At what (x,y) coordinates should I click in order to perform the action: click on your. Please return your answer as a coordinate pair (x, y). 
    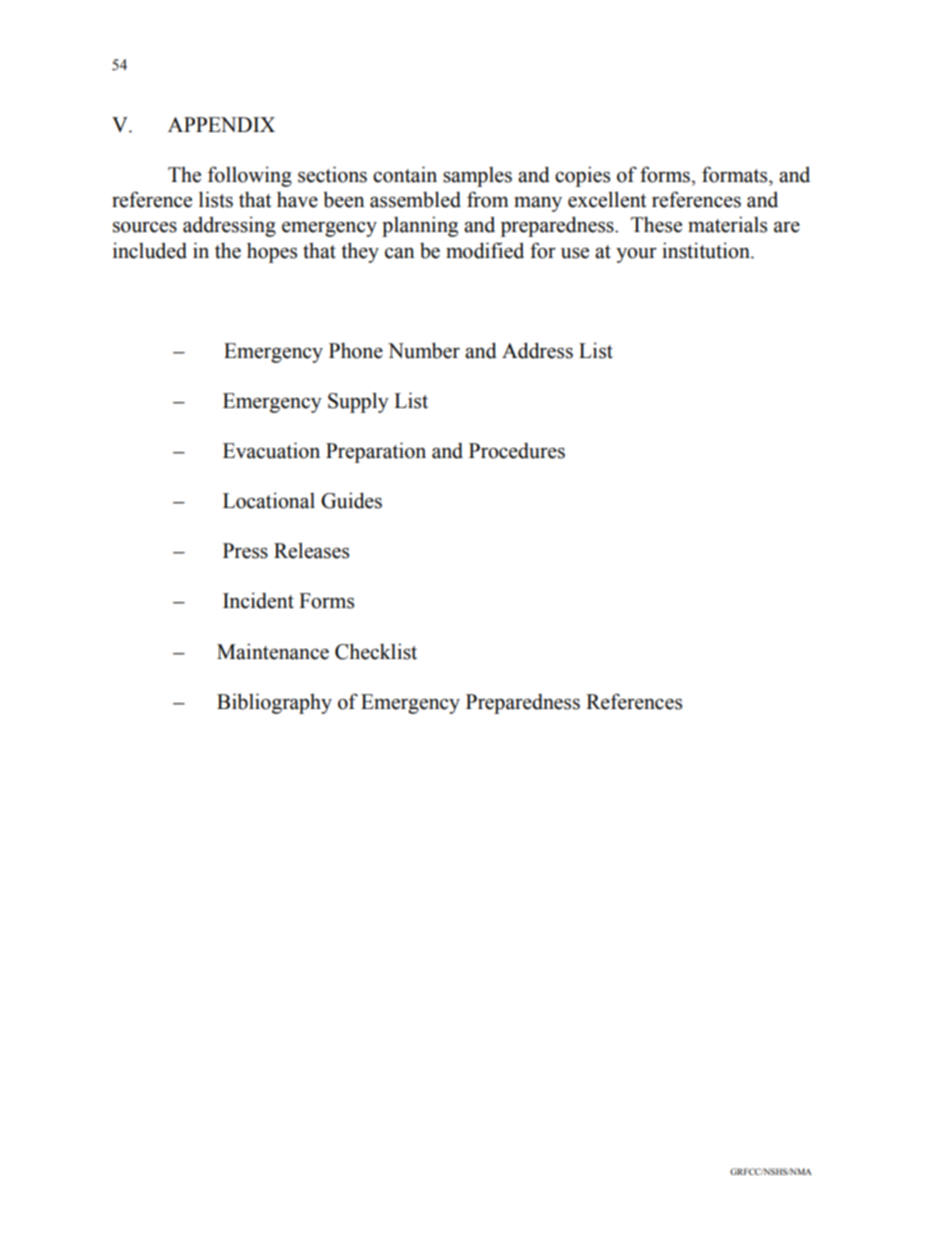
    Looking at the image, I should click on (636, 255).
